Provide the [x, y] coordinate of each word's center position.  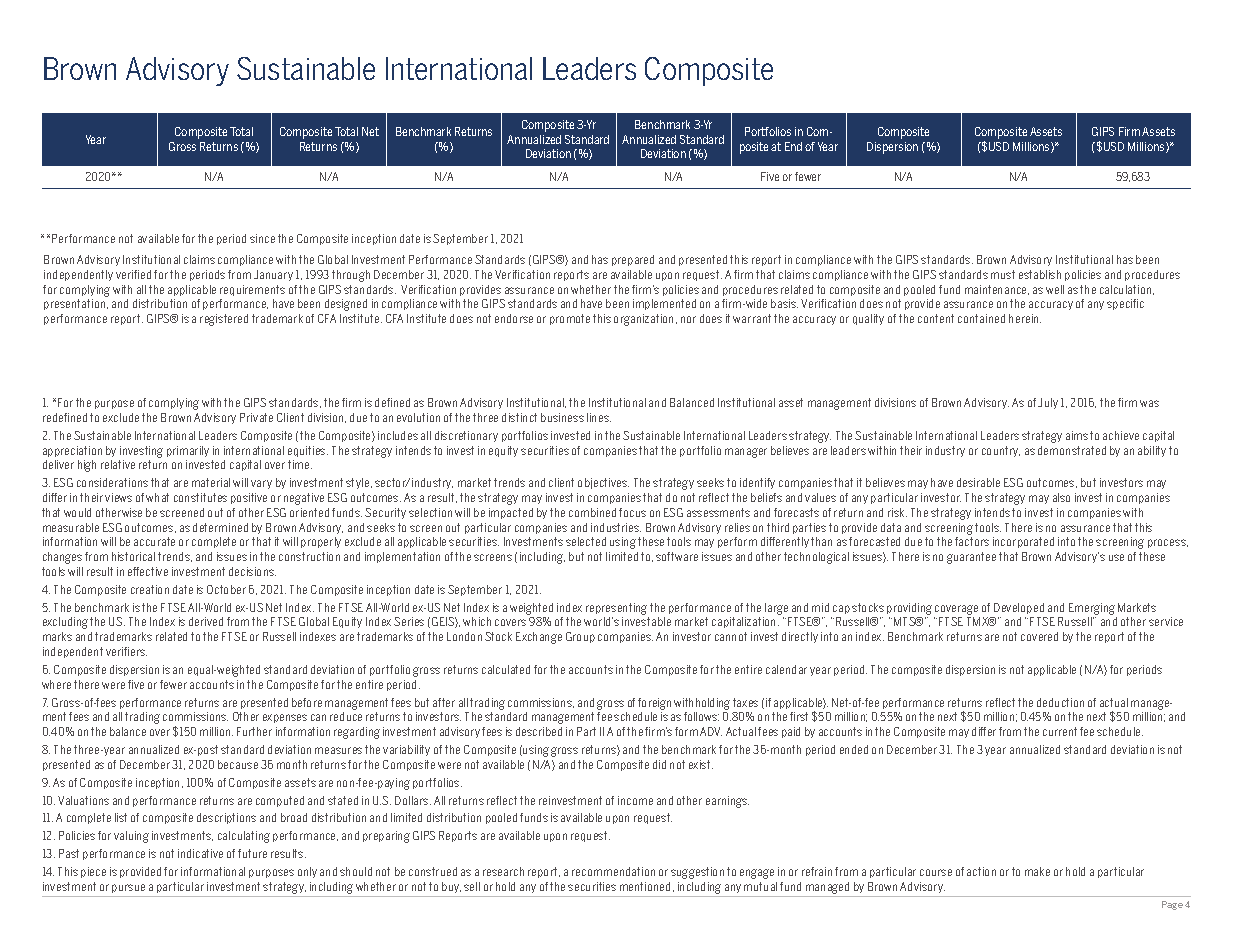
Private [256, 417]
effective [148, 571]
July [1048, 403]
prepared [633, 260]
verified [133, 274]
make [1037, 871]
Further [254, 731]
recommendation [613, 871]
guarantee [971, 558]
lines [599, 417]
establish [1040, 274]
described [539, 731]
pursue [128, 888]
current [1060, 731]
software [677, 556]
